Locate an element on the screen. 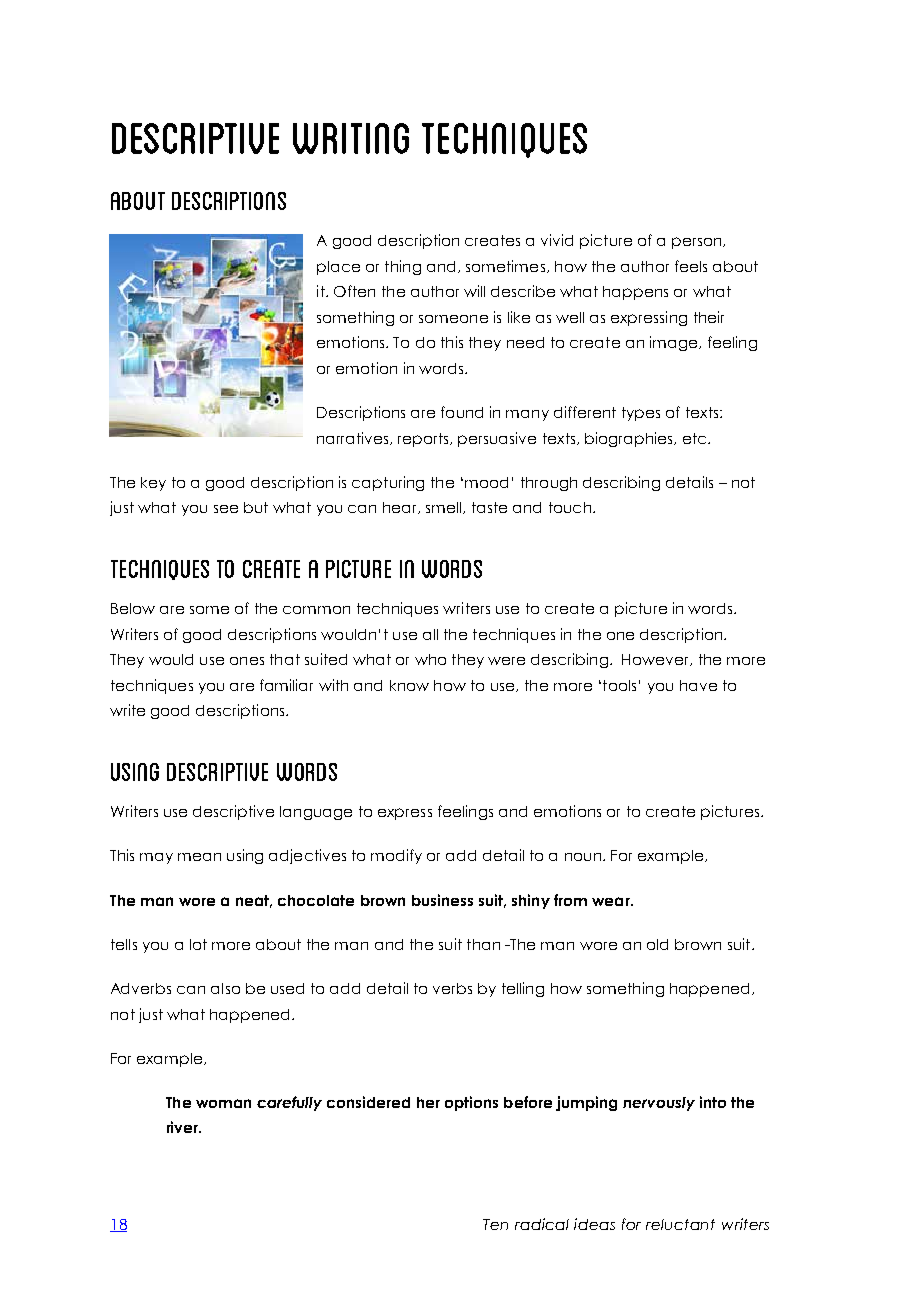 This screenshot has width=924, height=1308. see is located at coordinates (226, 509).
